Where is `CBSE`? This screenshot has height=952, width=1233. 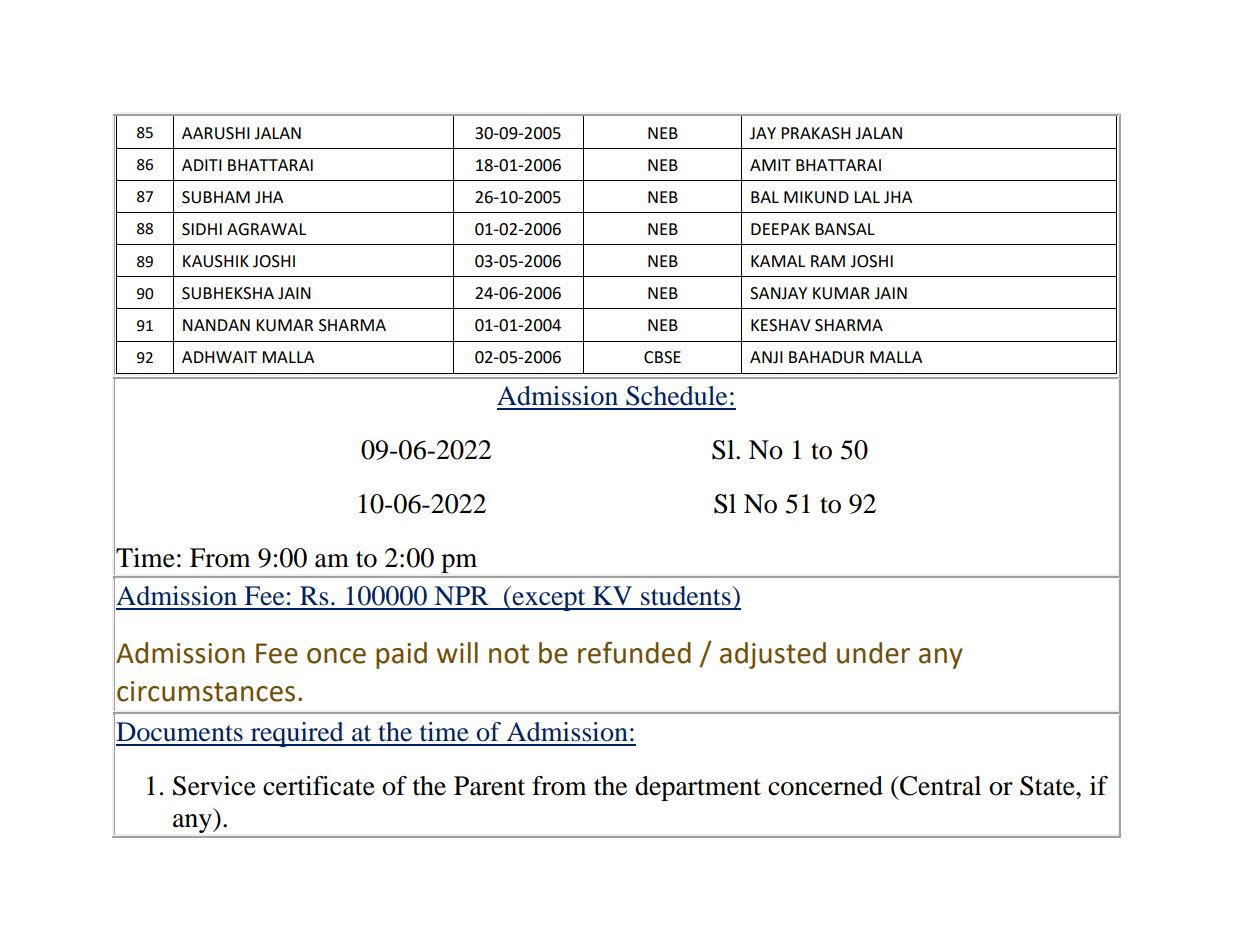
CBSE is located at coordinates (662, 357).
